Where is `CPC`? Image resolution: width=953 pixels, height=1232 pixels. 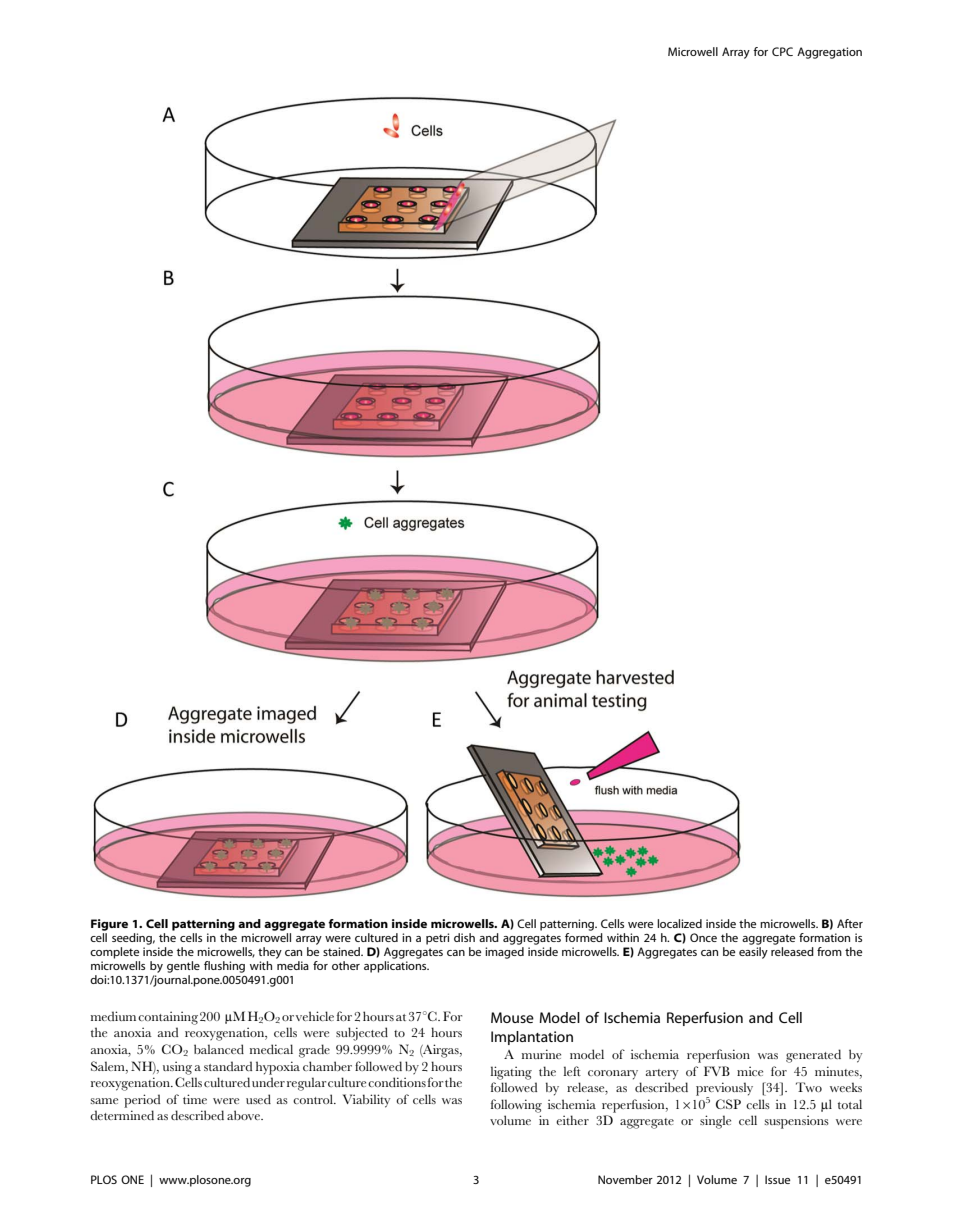 CPC is located at coordinates (782, 51).
